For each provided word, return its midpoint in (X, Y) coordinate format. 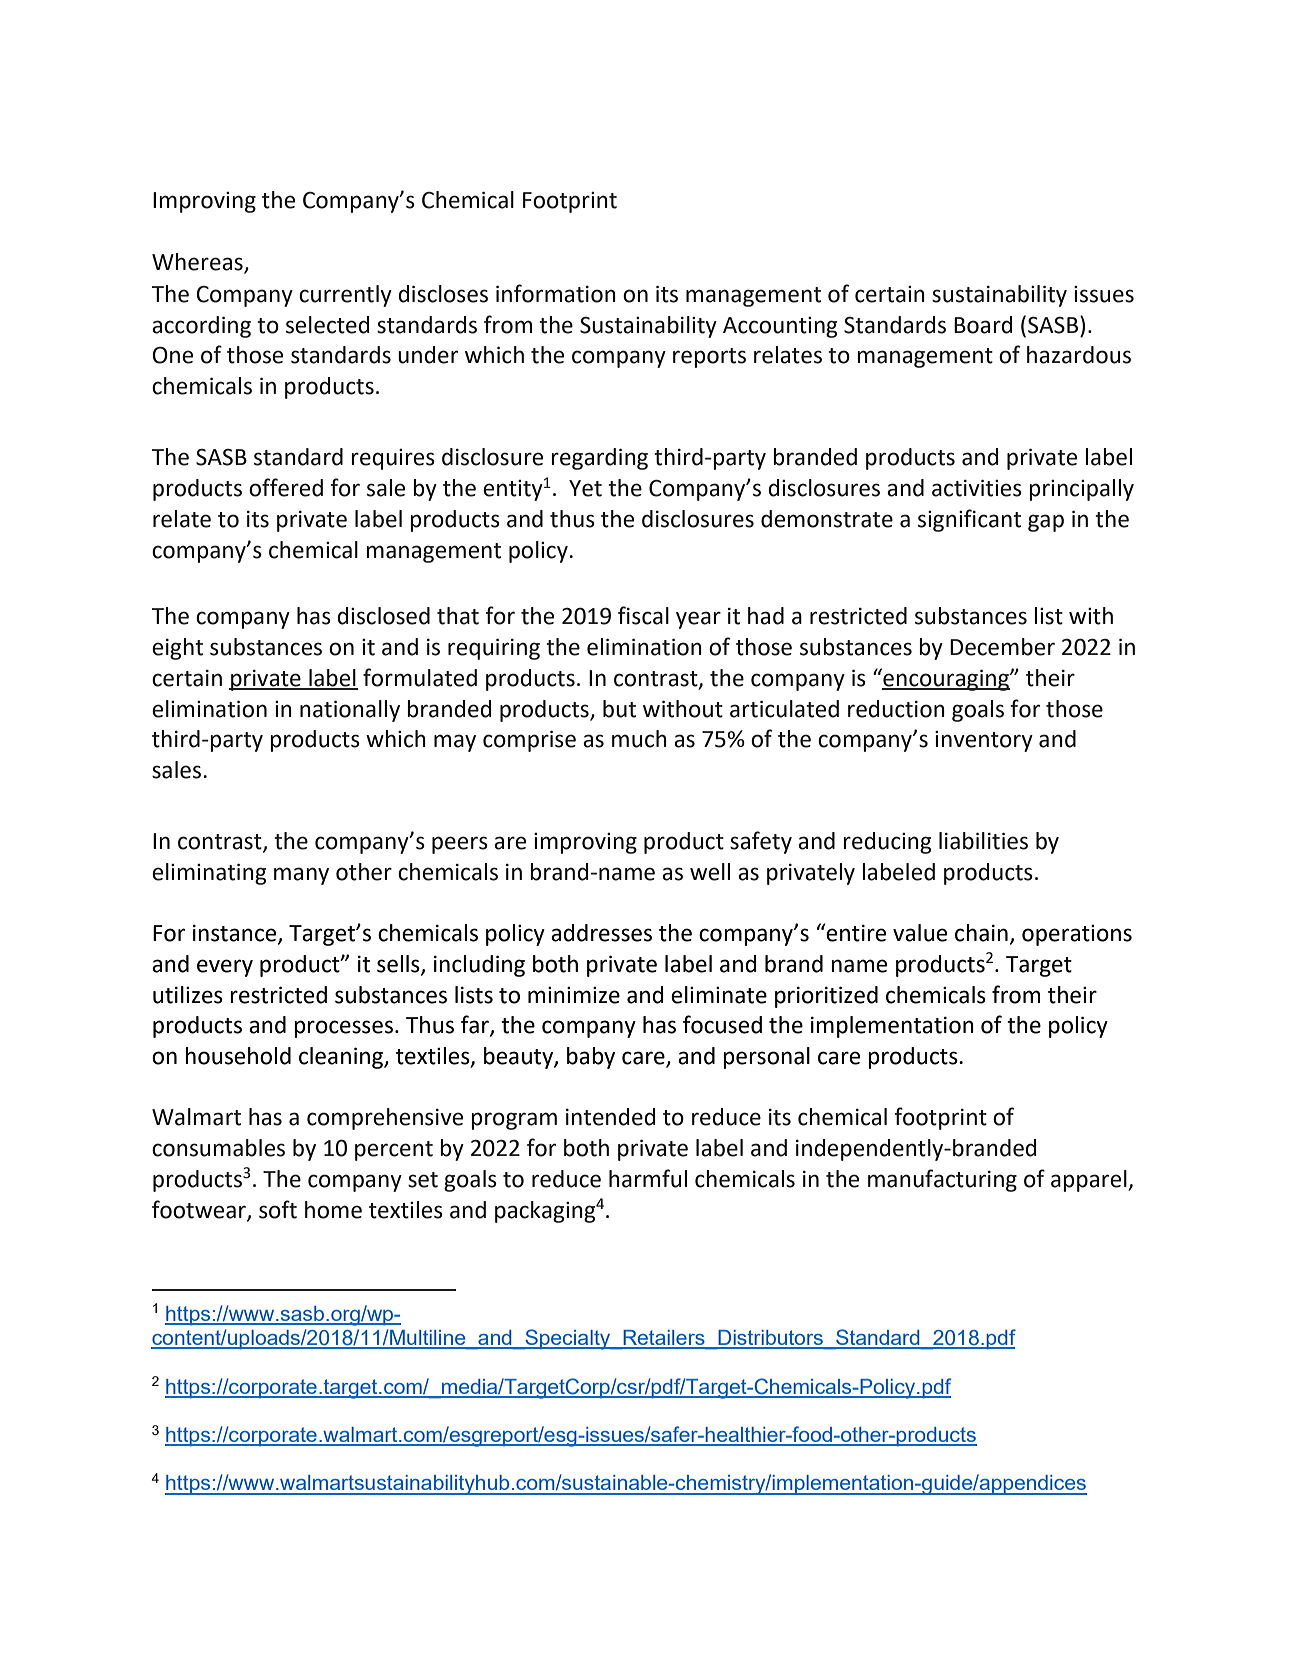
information (556, 293)
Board (983, 325)
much (639, 739)
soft (278, 1209)
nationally (350, 711)
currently (345, 296)
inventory (984, 741)
